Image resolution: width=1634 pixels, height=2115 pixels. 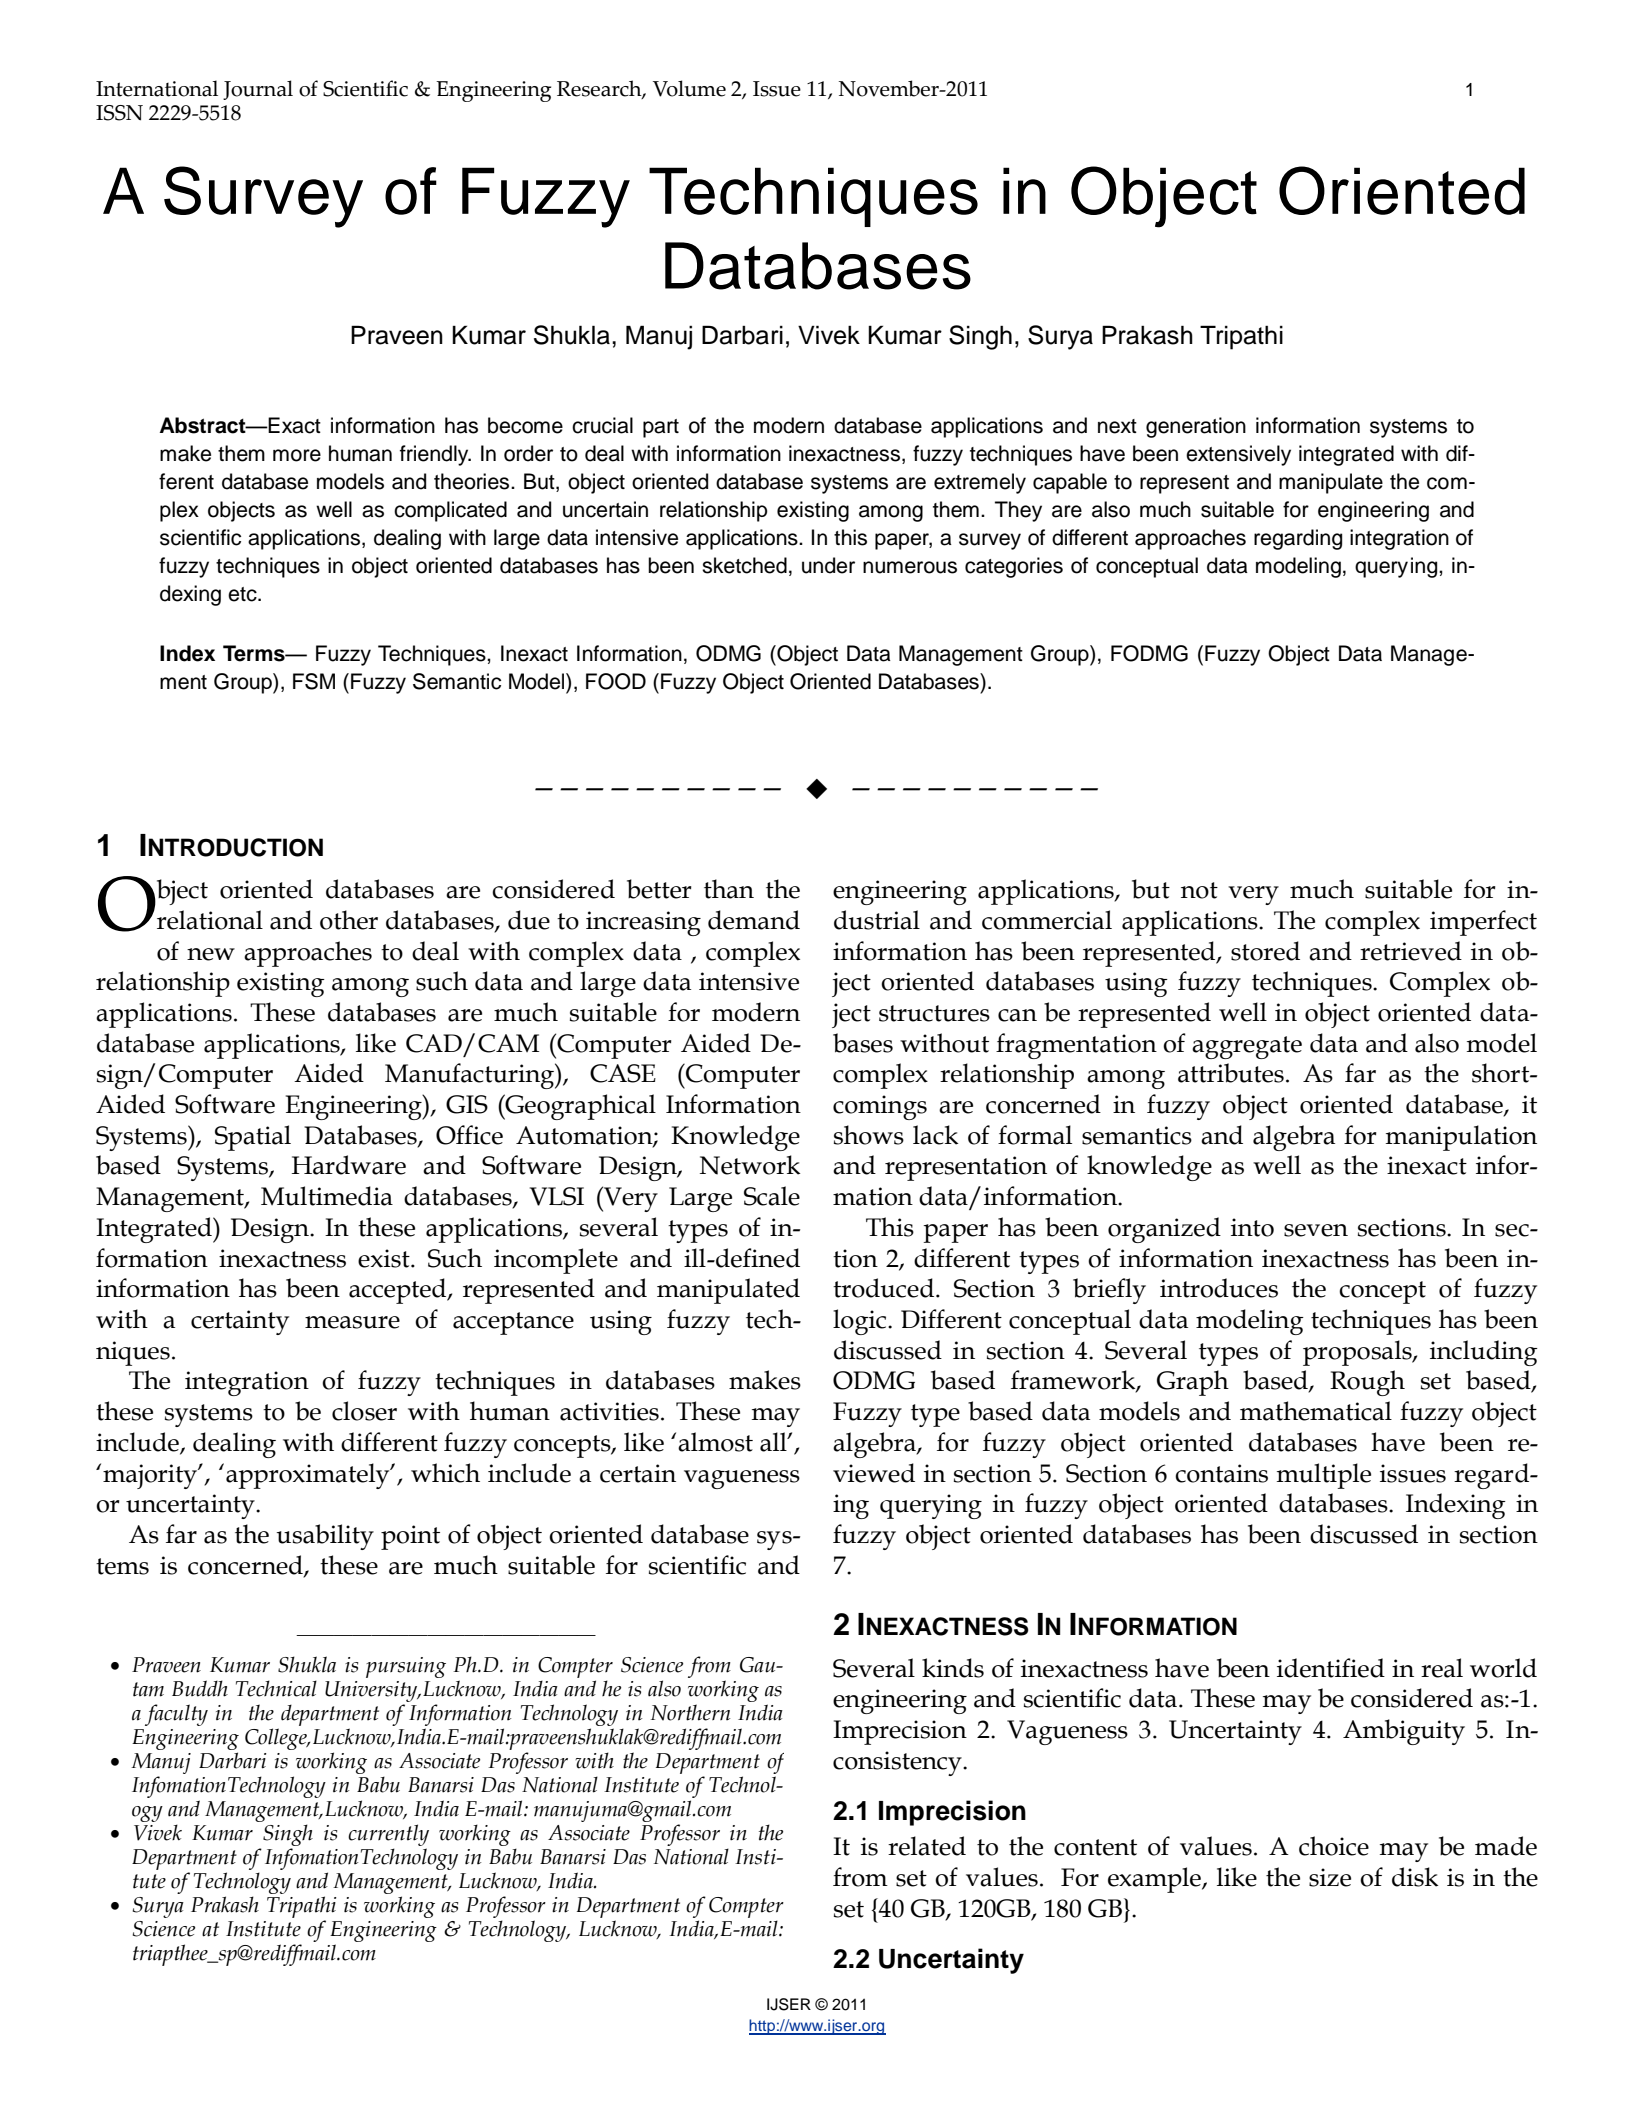 What do you see at coordinates (828, 565) in the image?
I see `under` at bounding box center [828, 565].
